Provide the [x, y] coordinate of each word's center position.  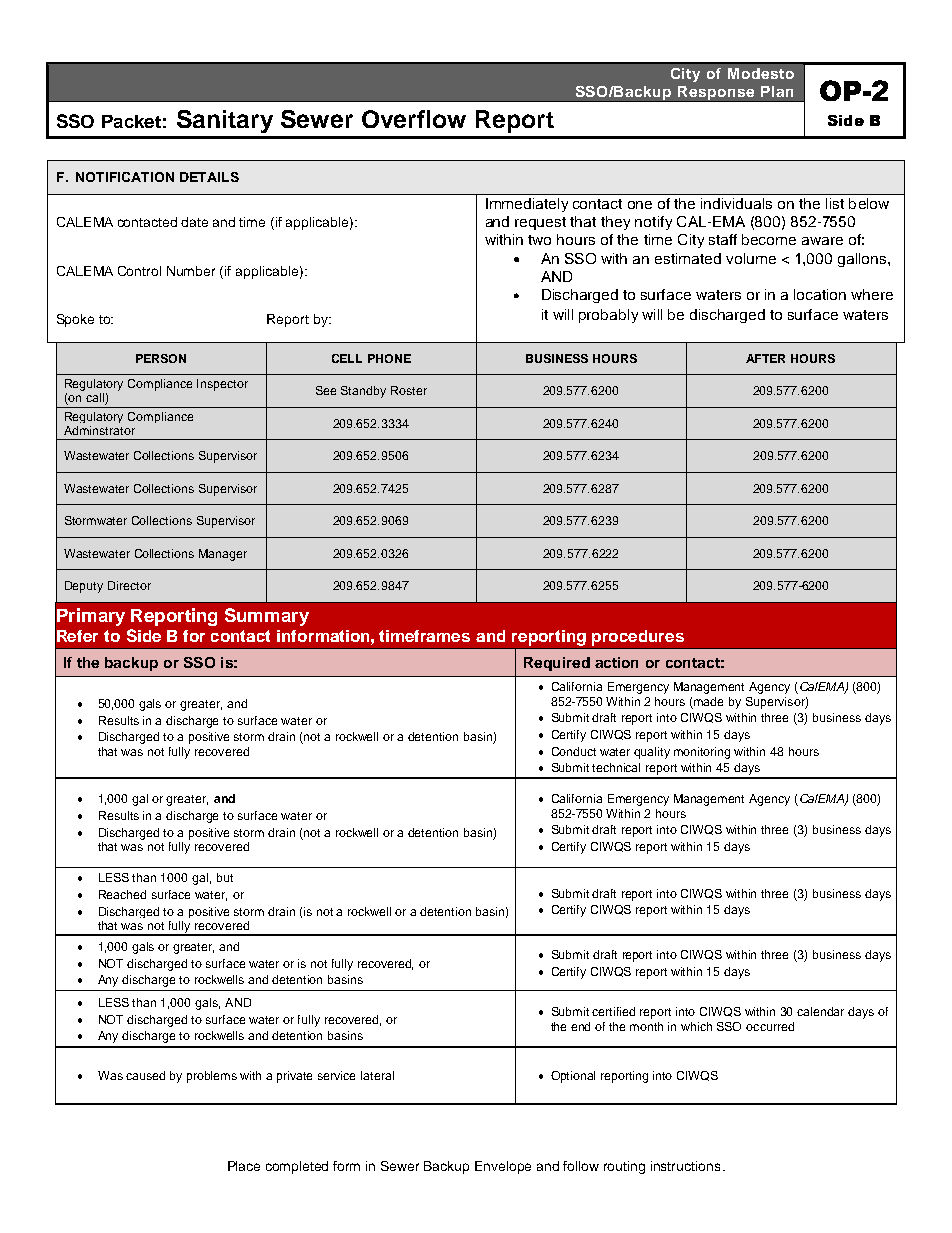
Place [244, 1166]
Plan [777, 91]
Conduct [574, 751]
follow [581, 1166]
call [96, 399]
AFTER [765, 358]
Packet [131, 121]
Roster [409, 390]
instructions [685, 1166]
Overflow [414, 119]
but [225, 877]
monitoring [702, 753]
